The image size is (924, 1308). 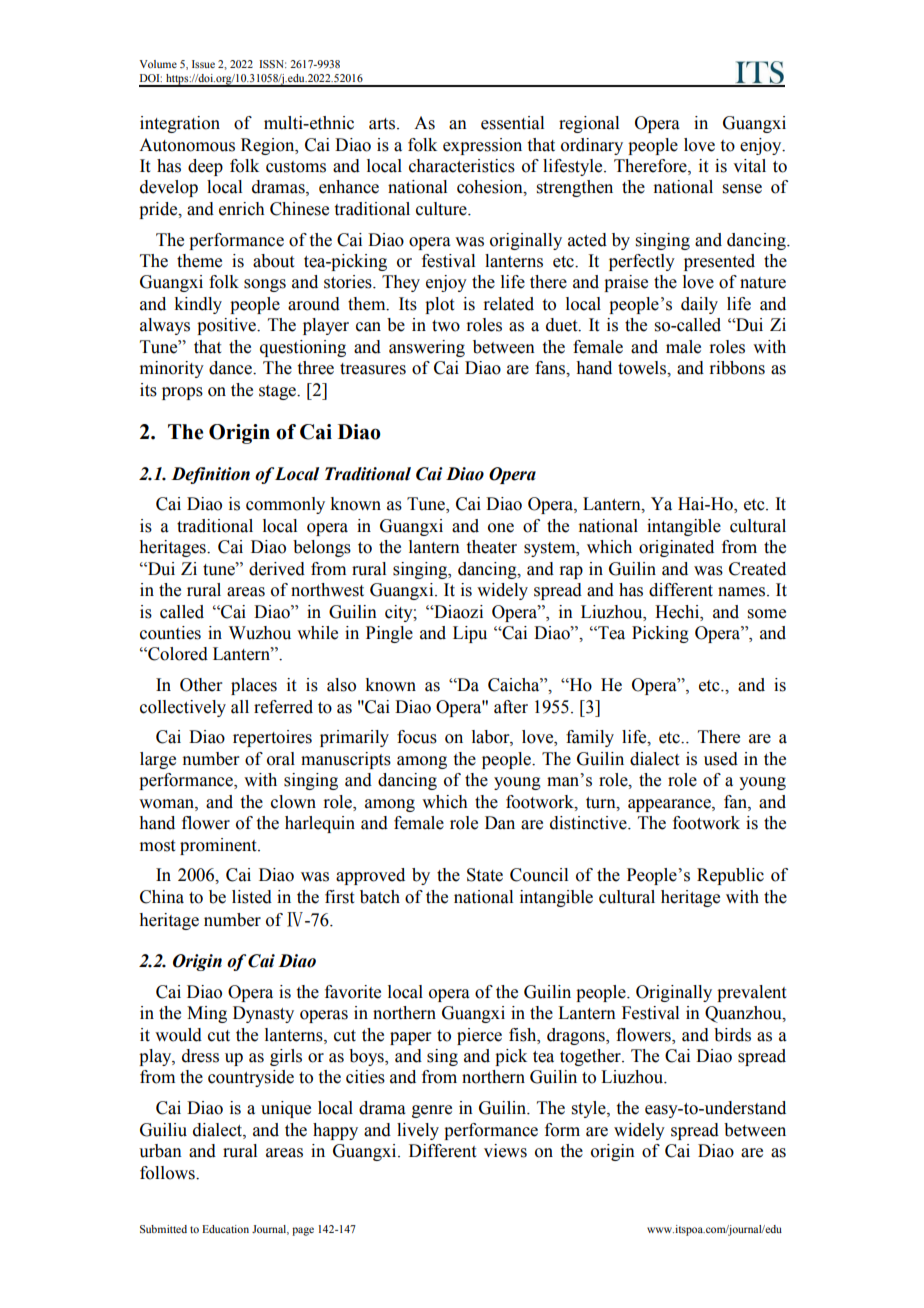 What do you see at coordinates (254, 686) in the screenshot?
I see `places` at bounding box center [254, 686].
